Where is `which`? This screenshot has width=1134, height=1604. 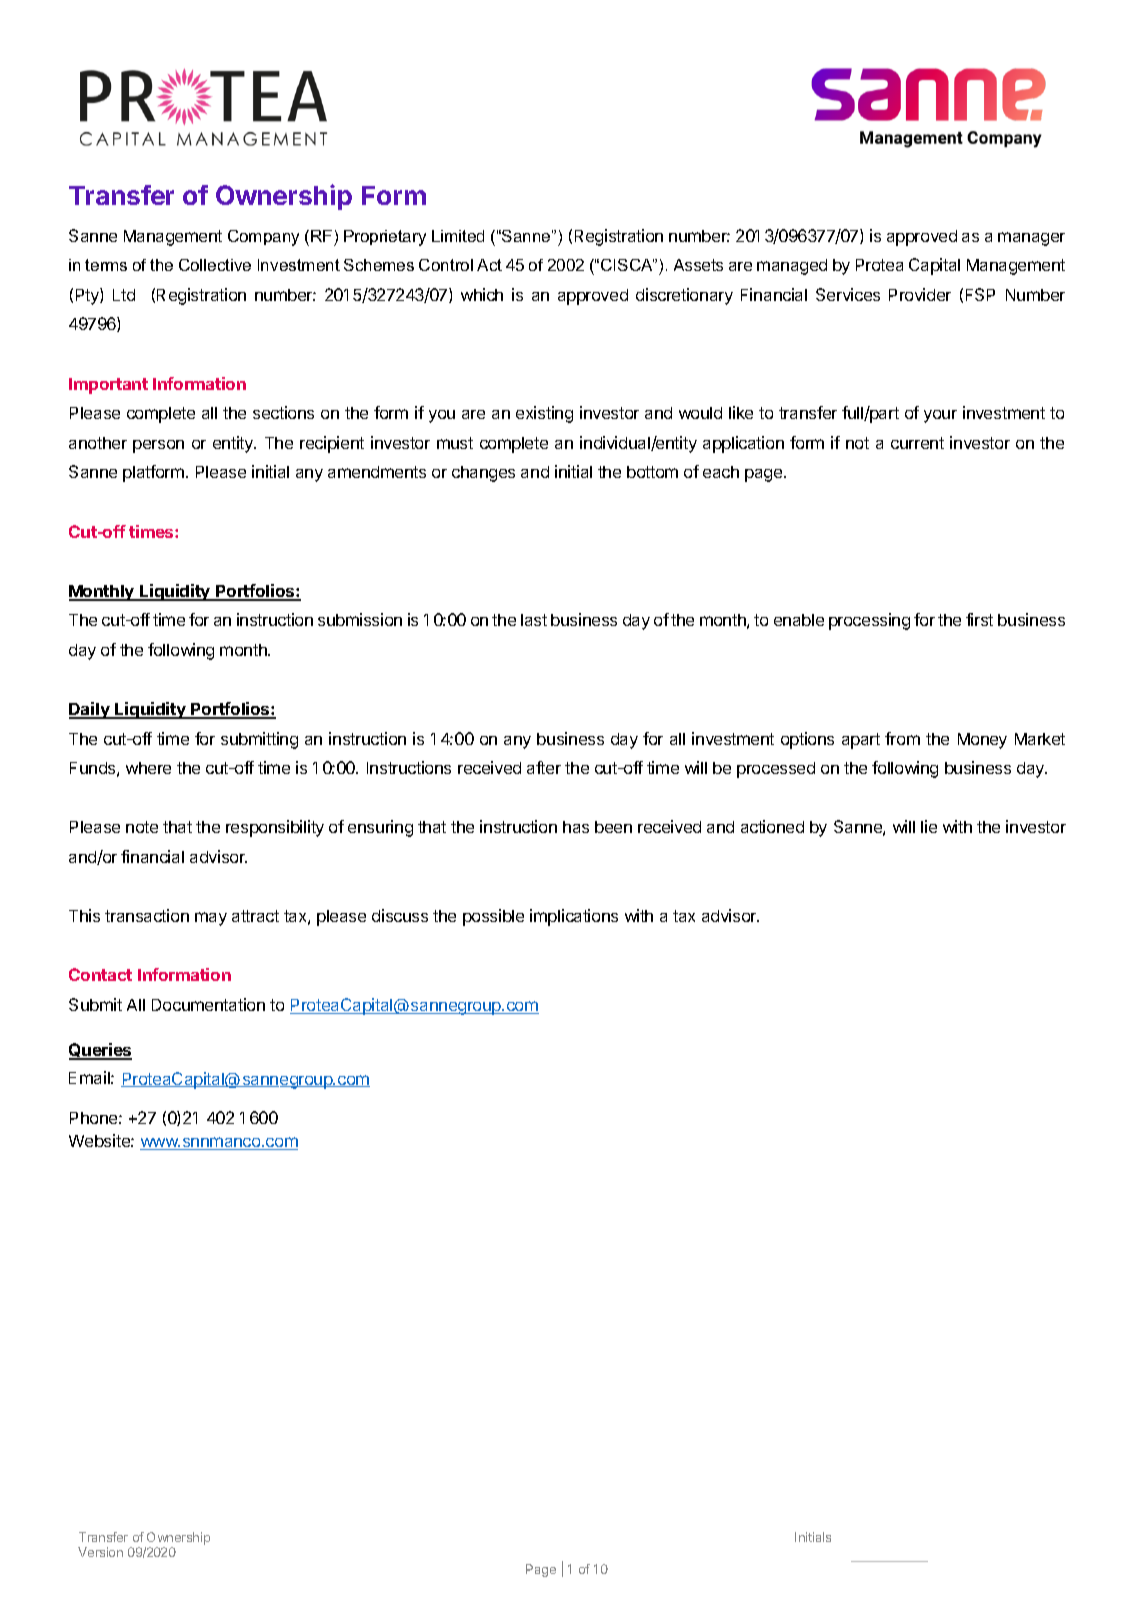 which is located at coordinates (482, 294).
